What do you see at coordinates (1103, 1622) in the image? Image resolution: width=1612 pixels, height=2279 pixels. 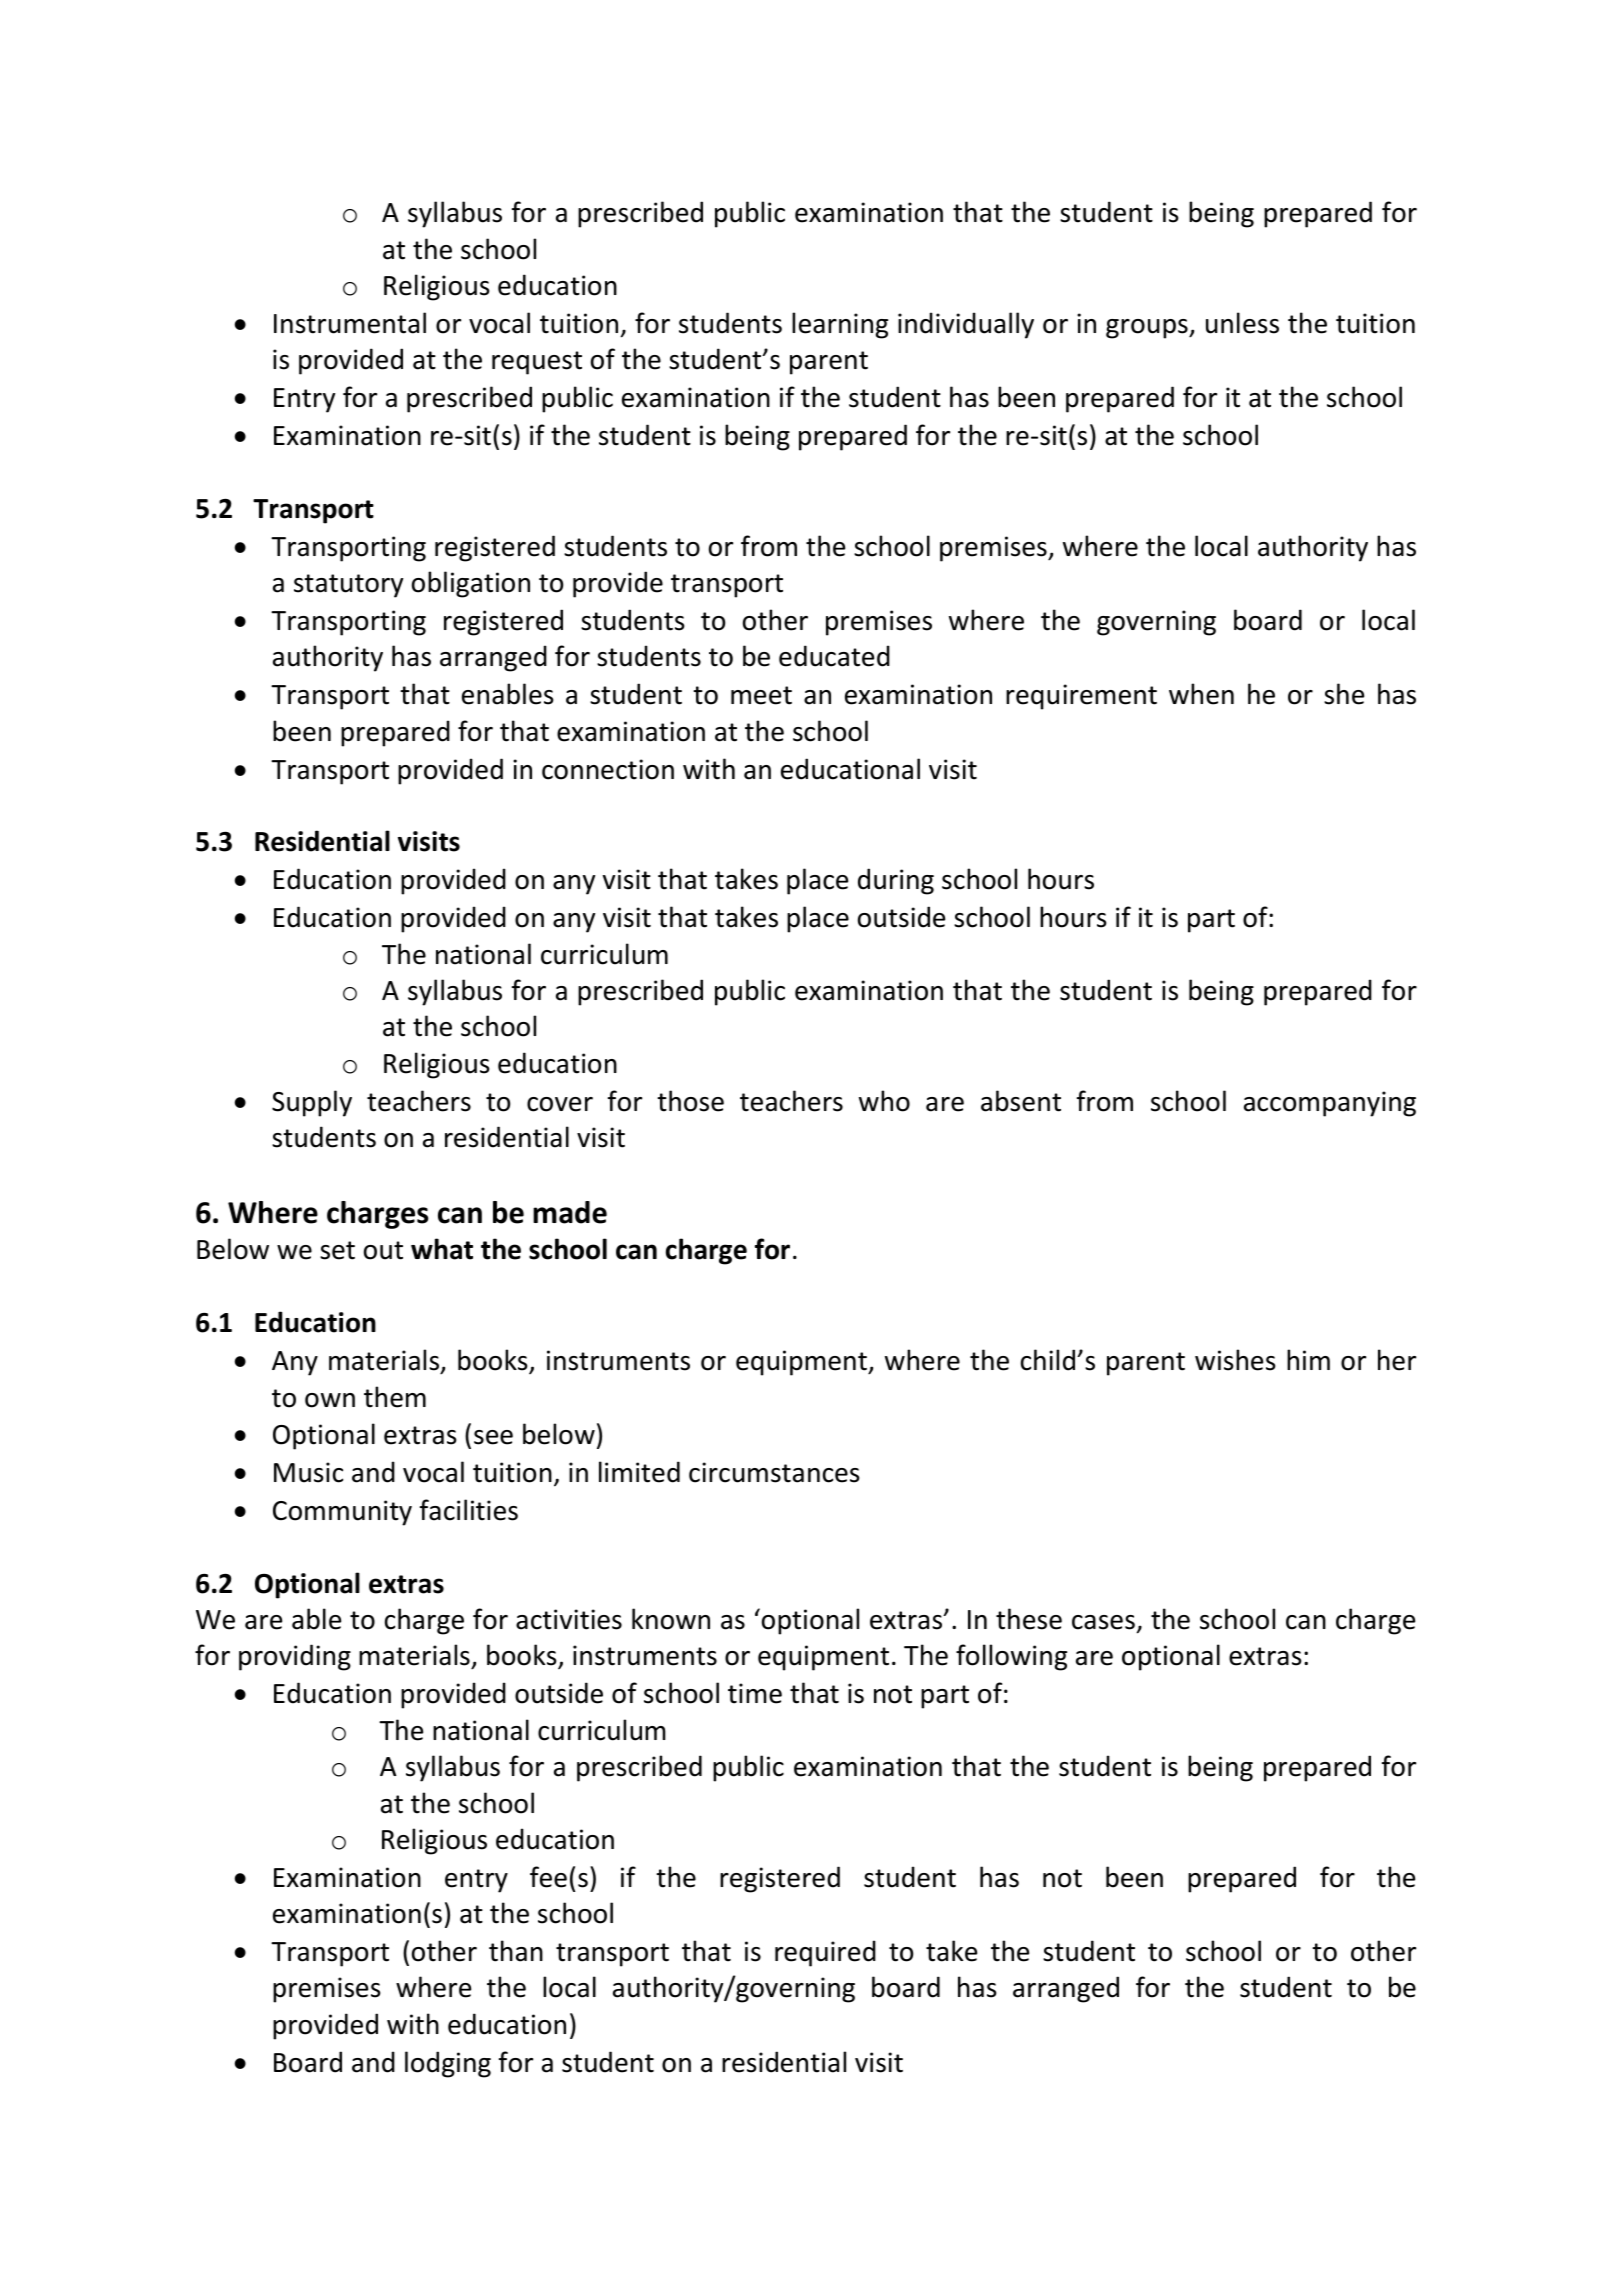 I see `cases` at bounding box center [1103, 1622].
